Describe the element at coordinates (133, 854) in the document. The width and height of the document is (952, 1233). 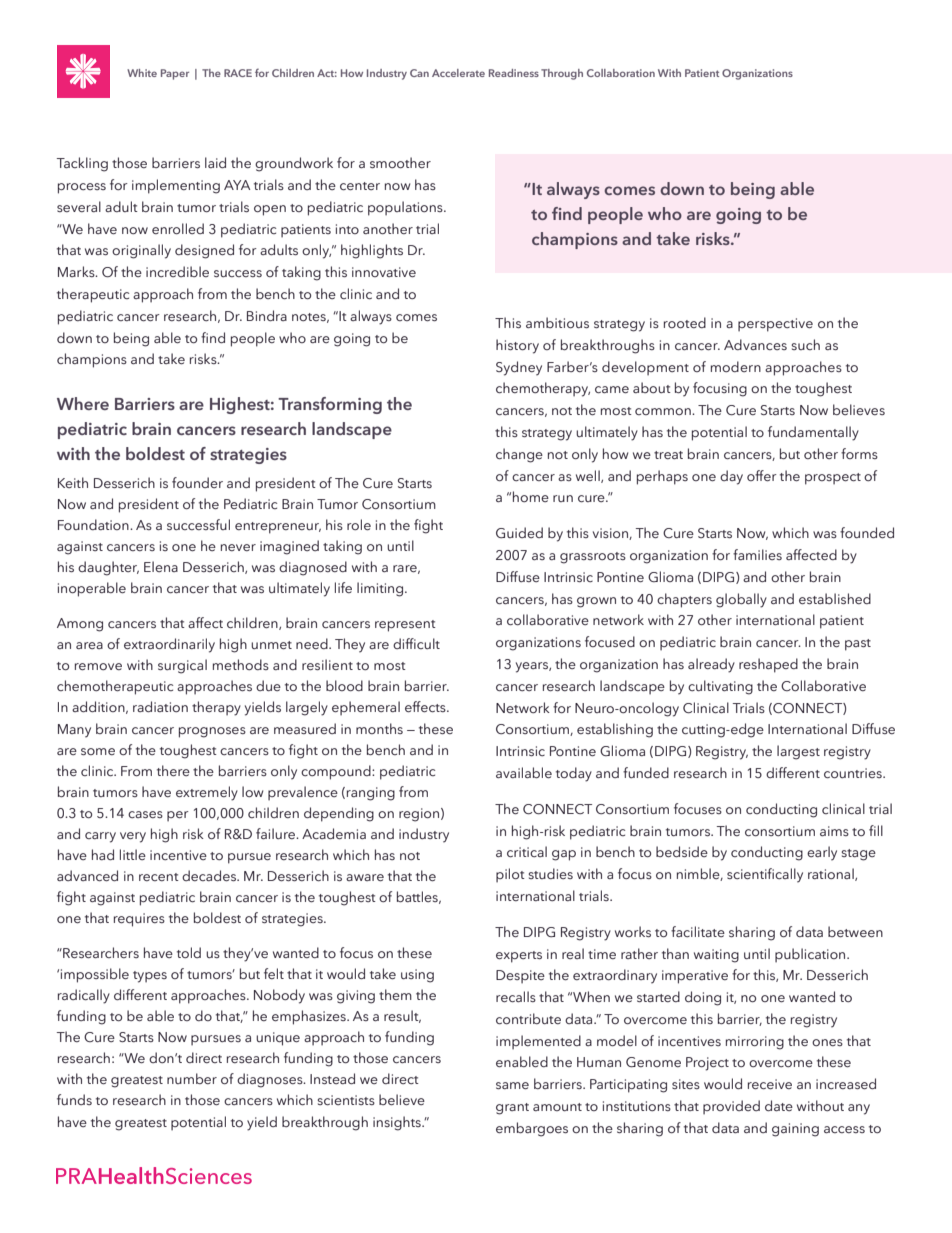
I see `little` at that location.
